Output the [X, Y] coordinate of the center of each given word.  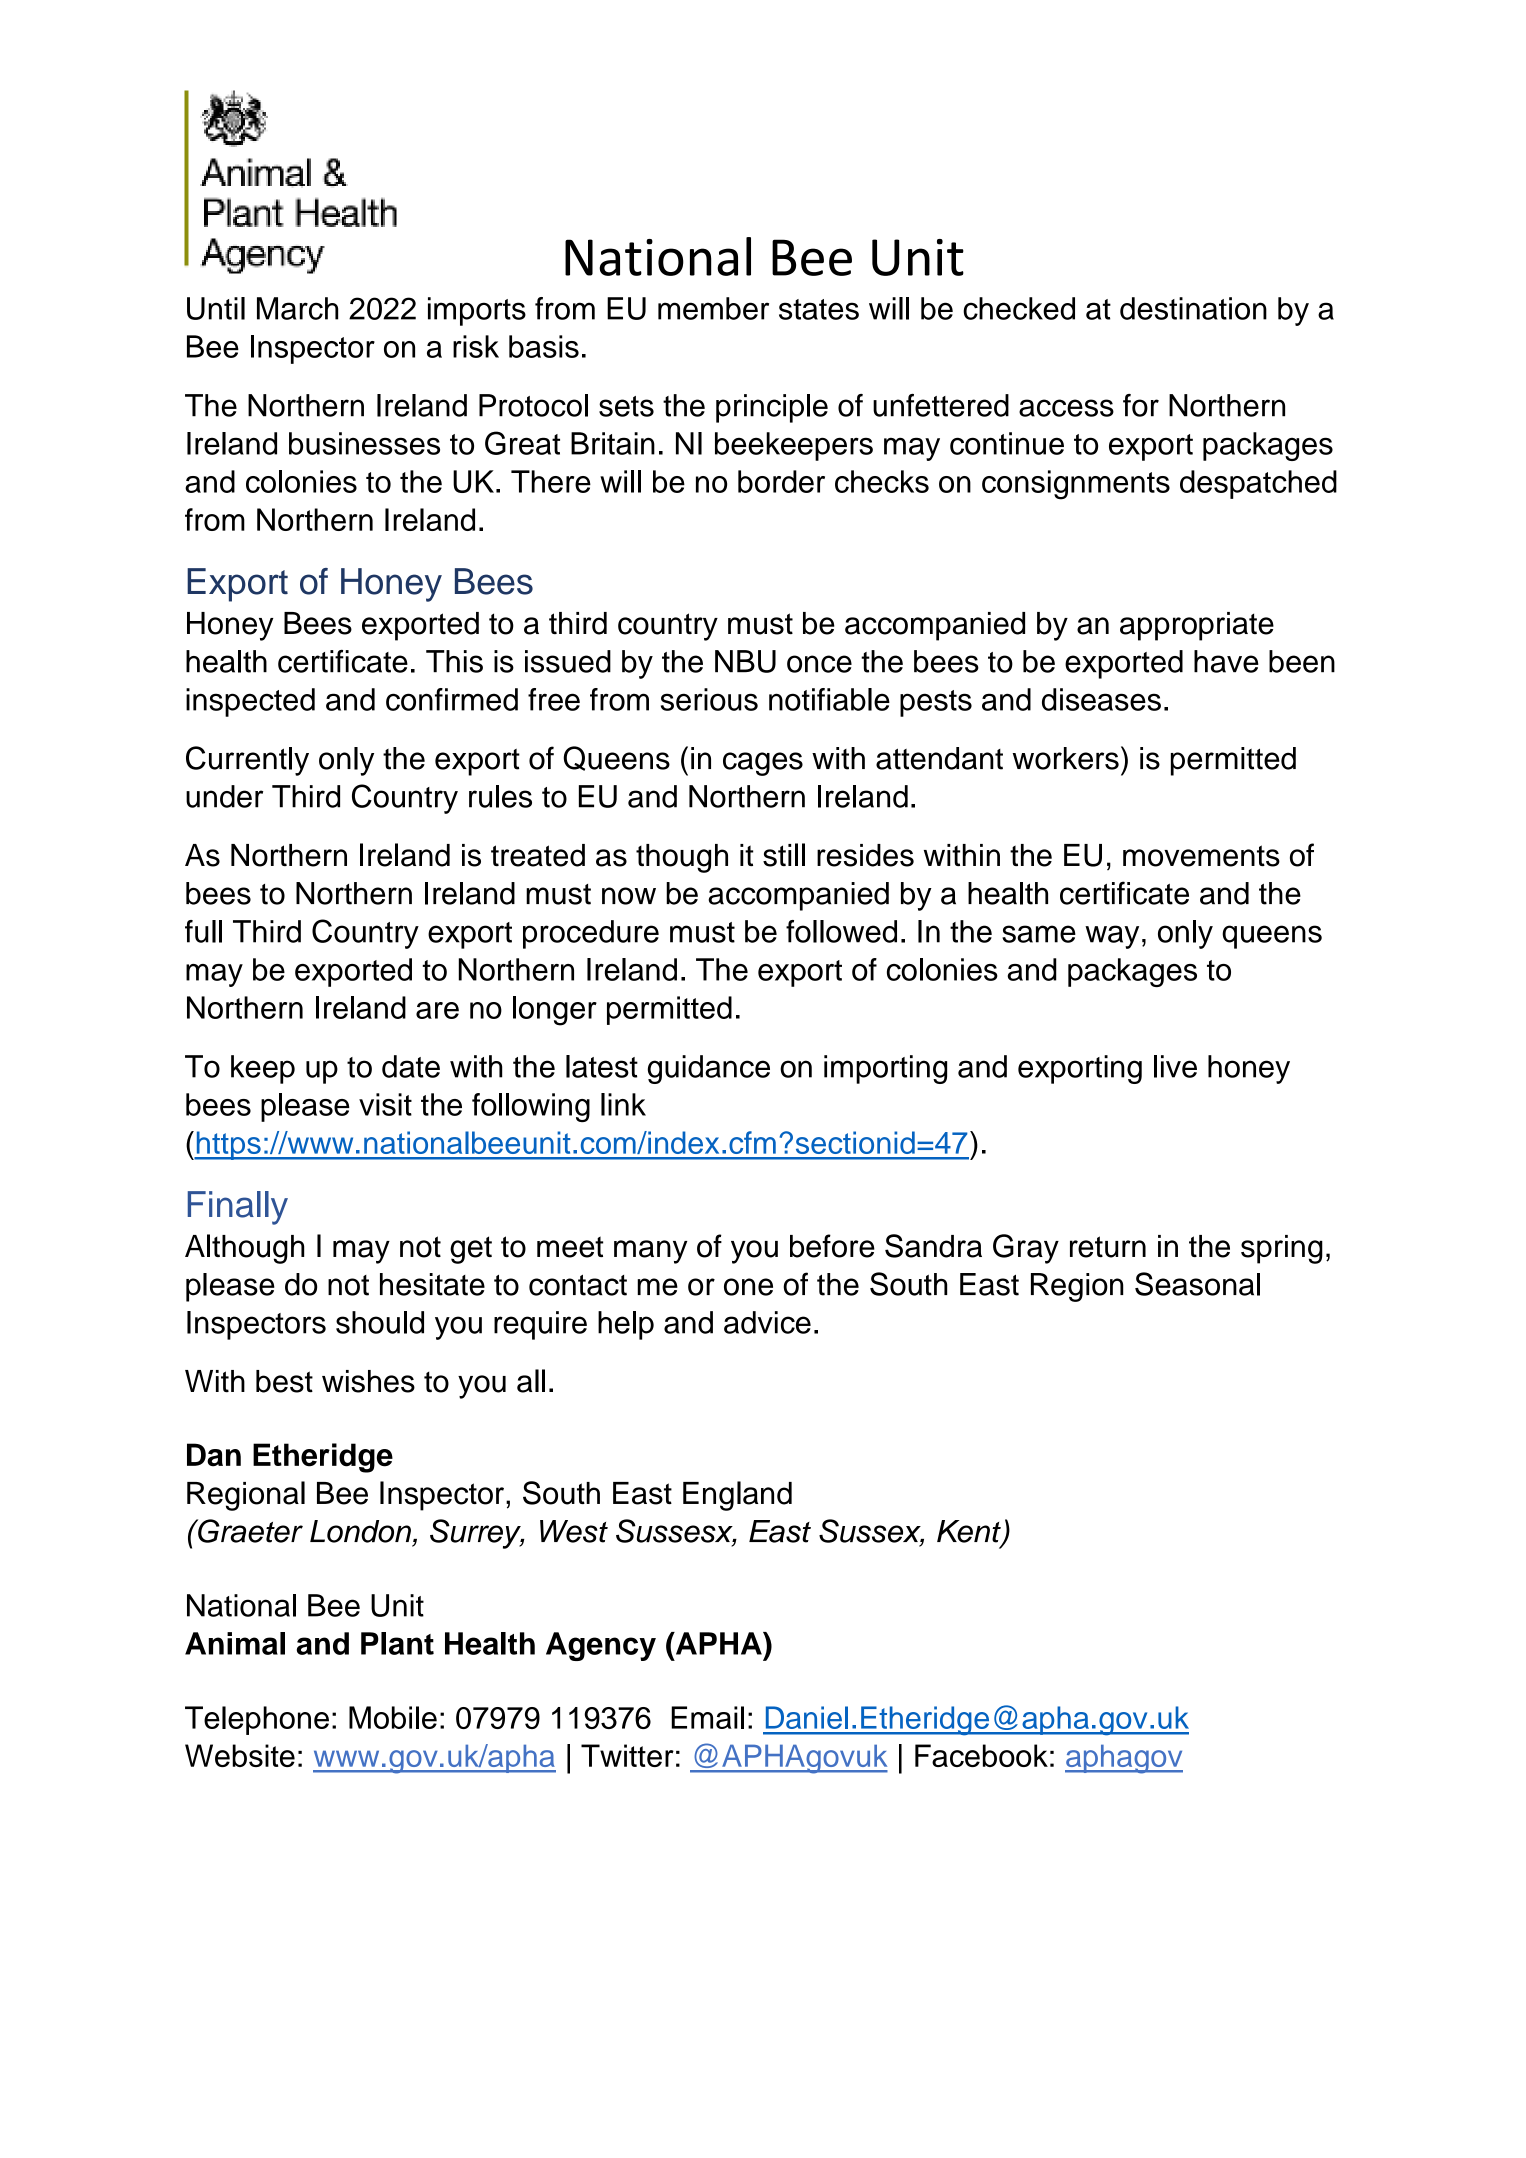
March [297, 308]
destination [1193, 308]
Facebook [981, 1755]
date [411, 1066]
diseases [1101, 699]
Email [707, 1717]
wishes [368, 1381]
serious [709, 699]
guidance [709, 1069]
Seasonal [1197, 1284]
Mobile [393, 1717]
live [1175, 1066]
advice [767, 1322]
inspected [250, 702]
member [713, 308]
